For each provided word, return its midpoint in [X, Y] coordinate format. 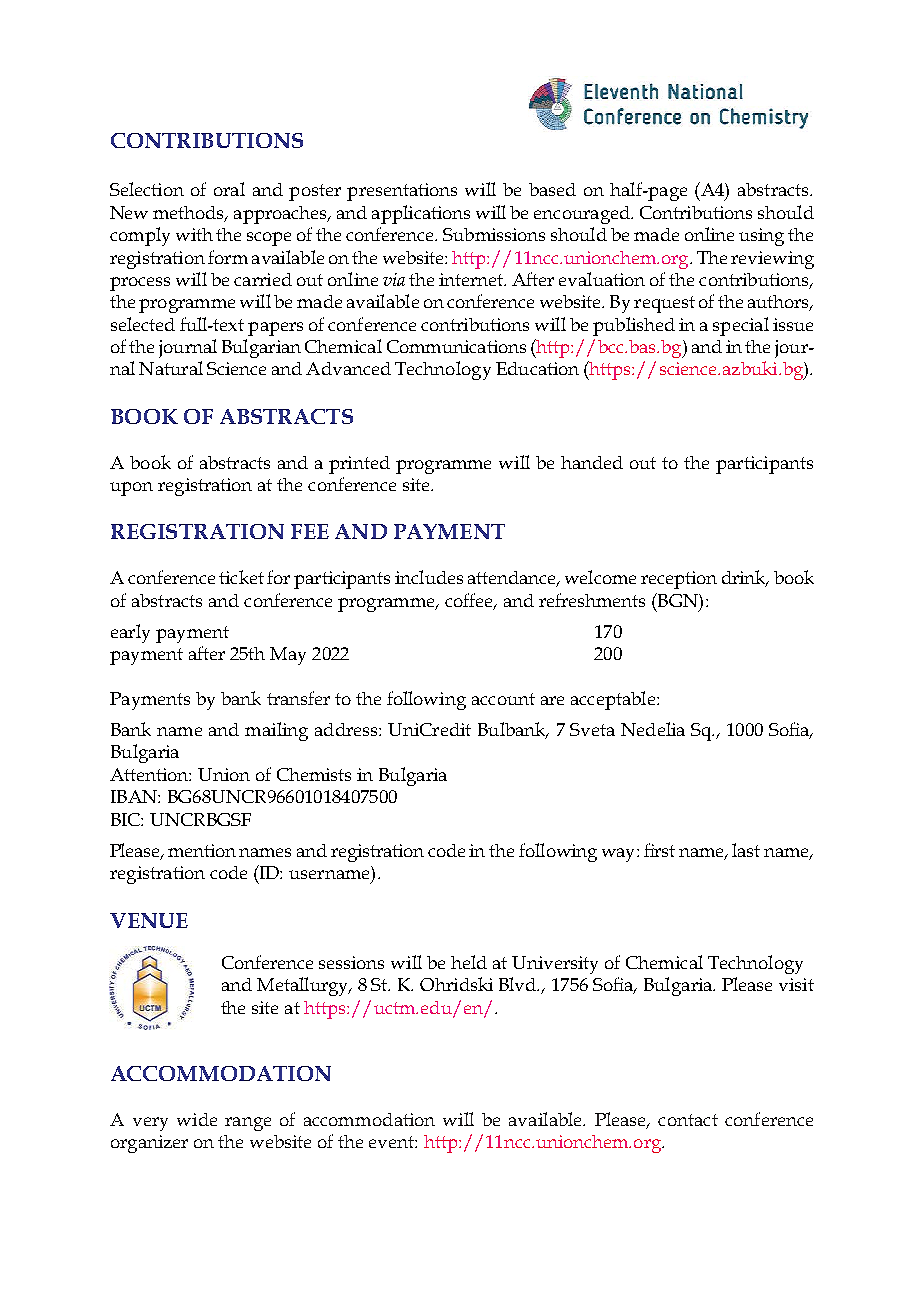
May [288, 656]
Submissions [494, 234]
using [761, 237]
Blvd [519, 984]
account [503, 699]
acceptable [614, 700]
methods [190, 214]
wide [197, 1119]
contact [688, 1120]
